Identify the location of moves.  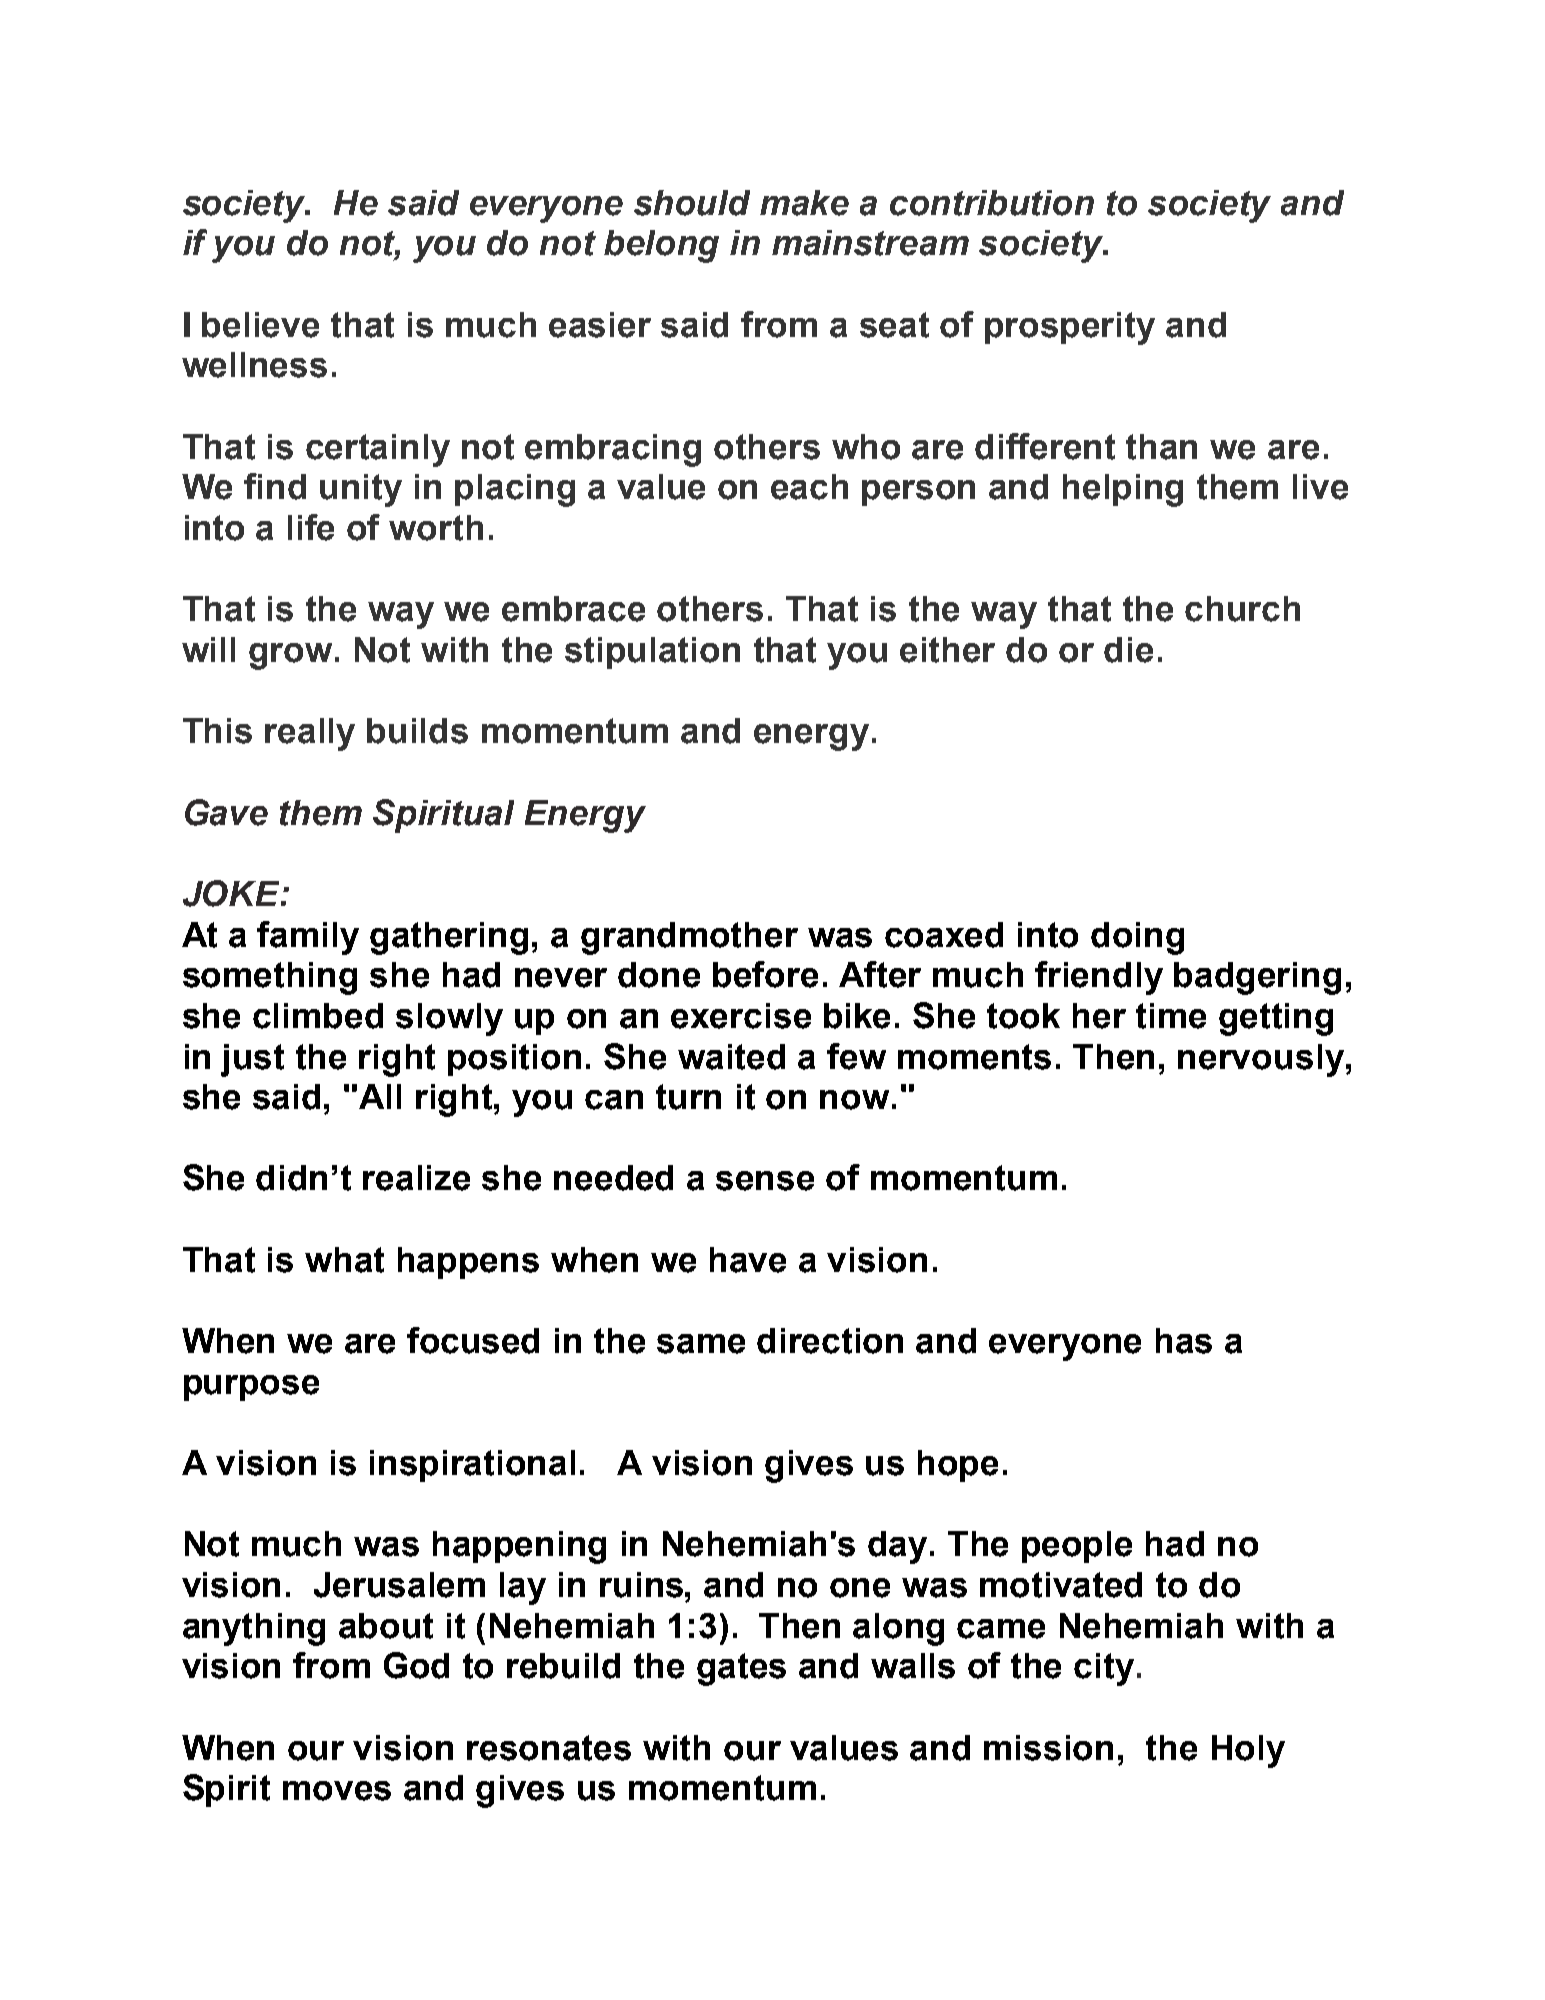
(337, 1791).
